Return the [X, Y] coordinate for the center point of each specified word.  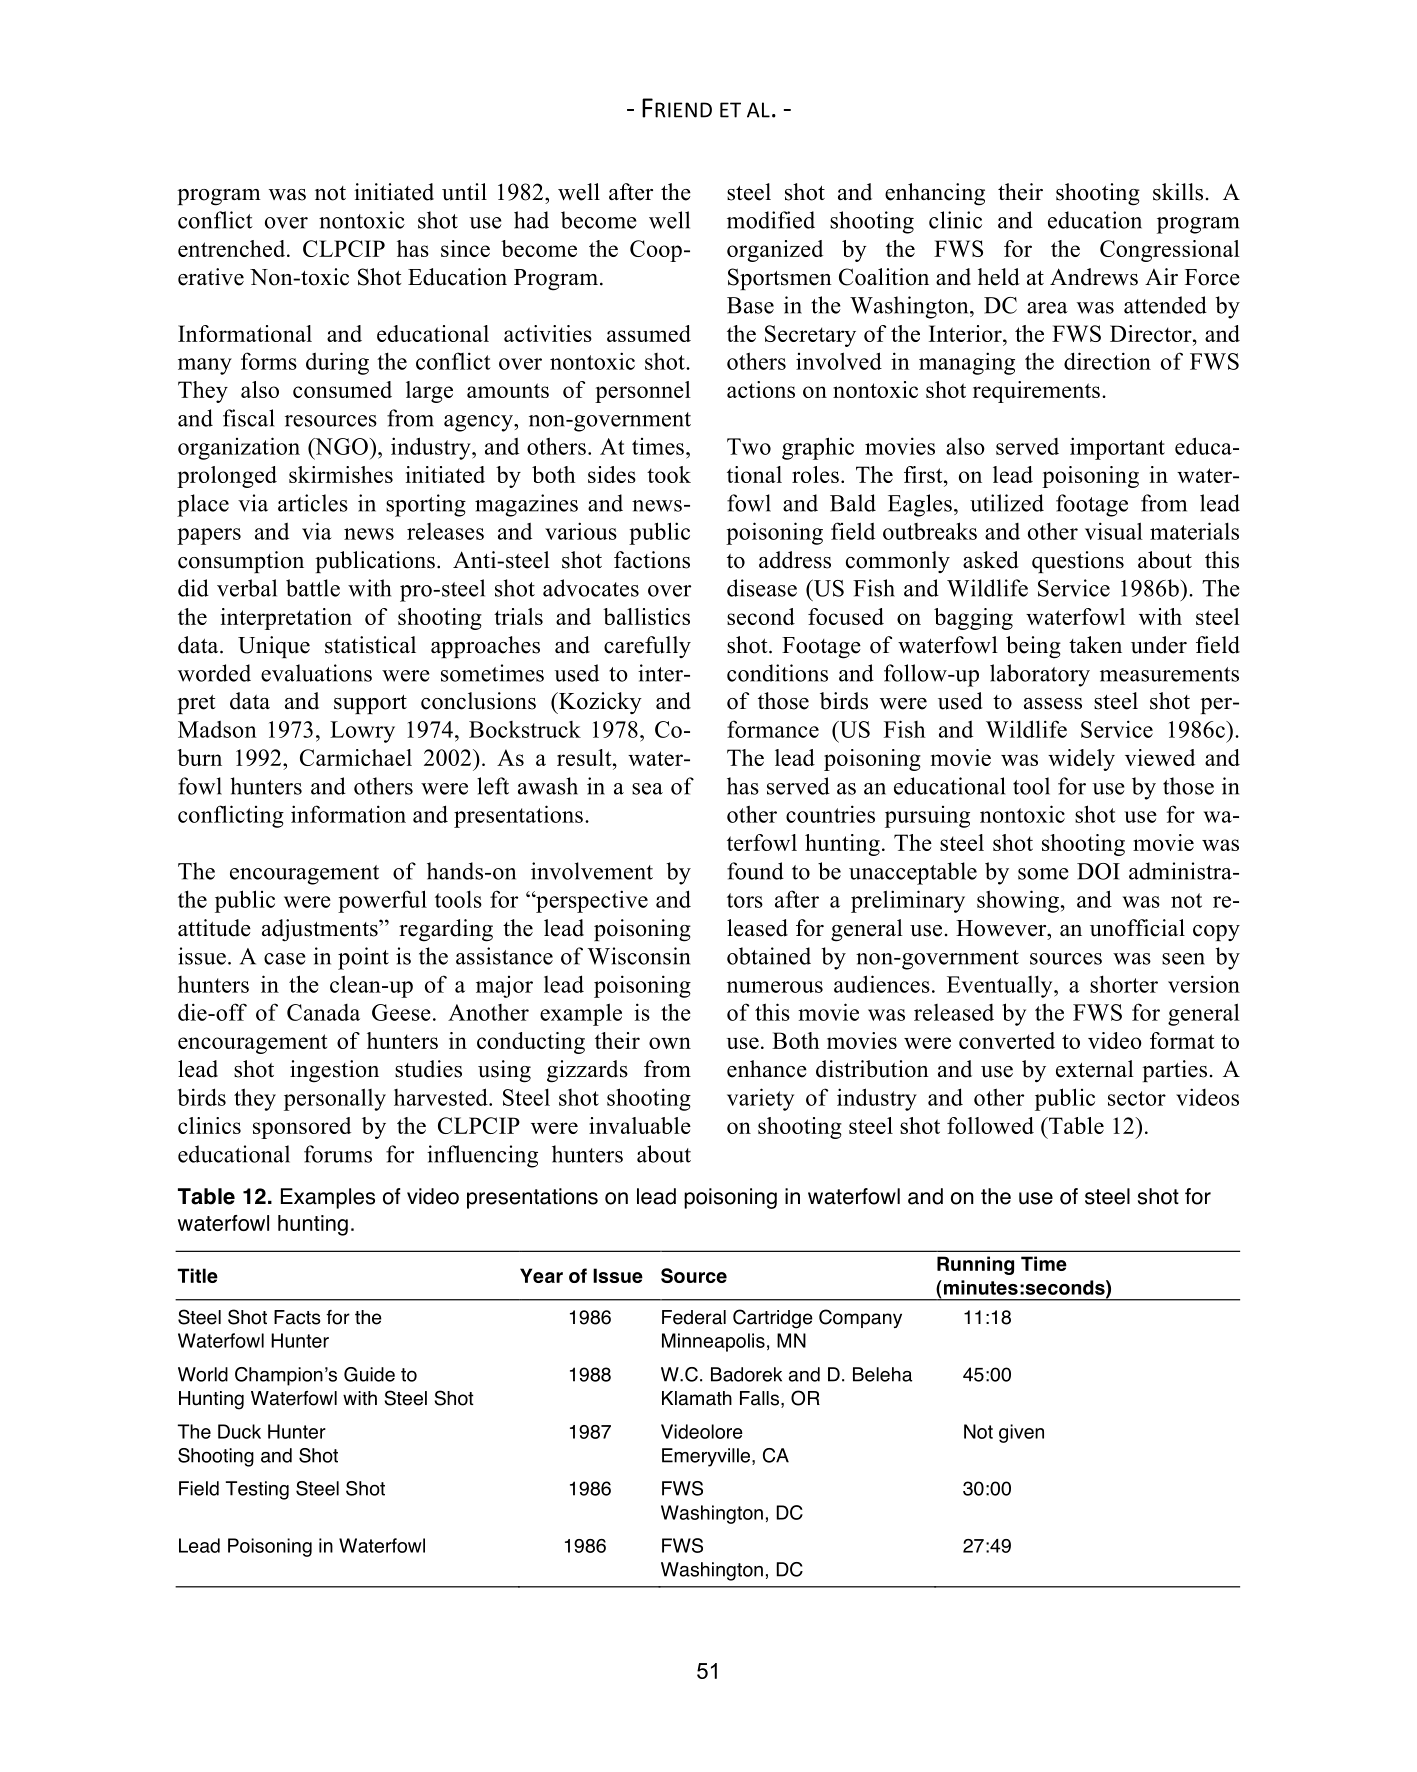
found [755, 871]
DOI [1098, 871]
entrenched [233, 248]
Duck [239, 1431]
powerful [382, 901]
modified [771, 220]
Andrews [1094, 277]
